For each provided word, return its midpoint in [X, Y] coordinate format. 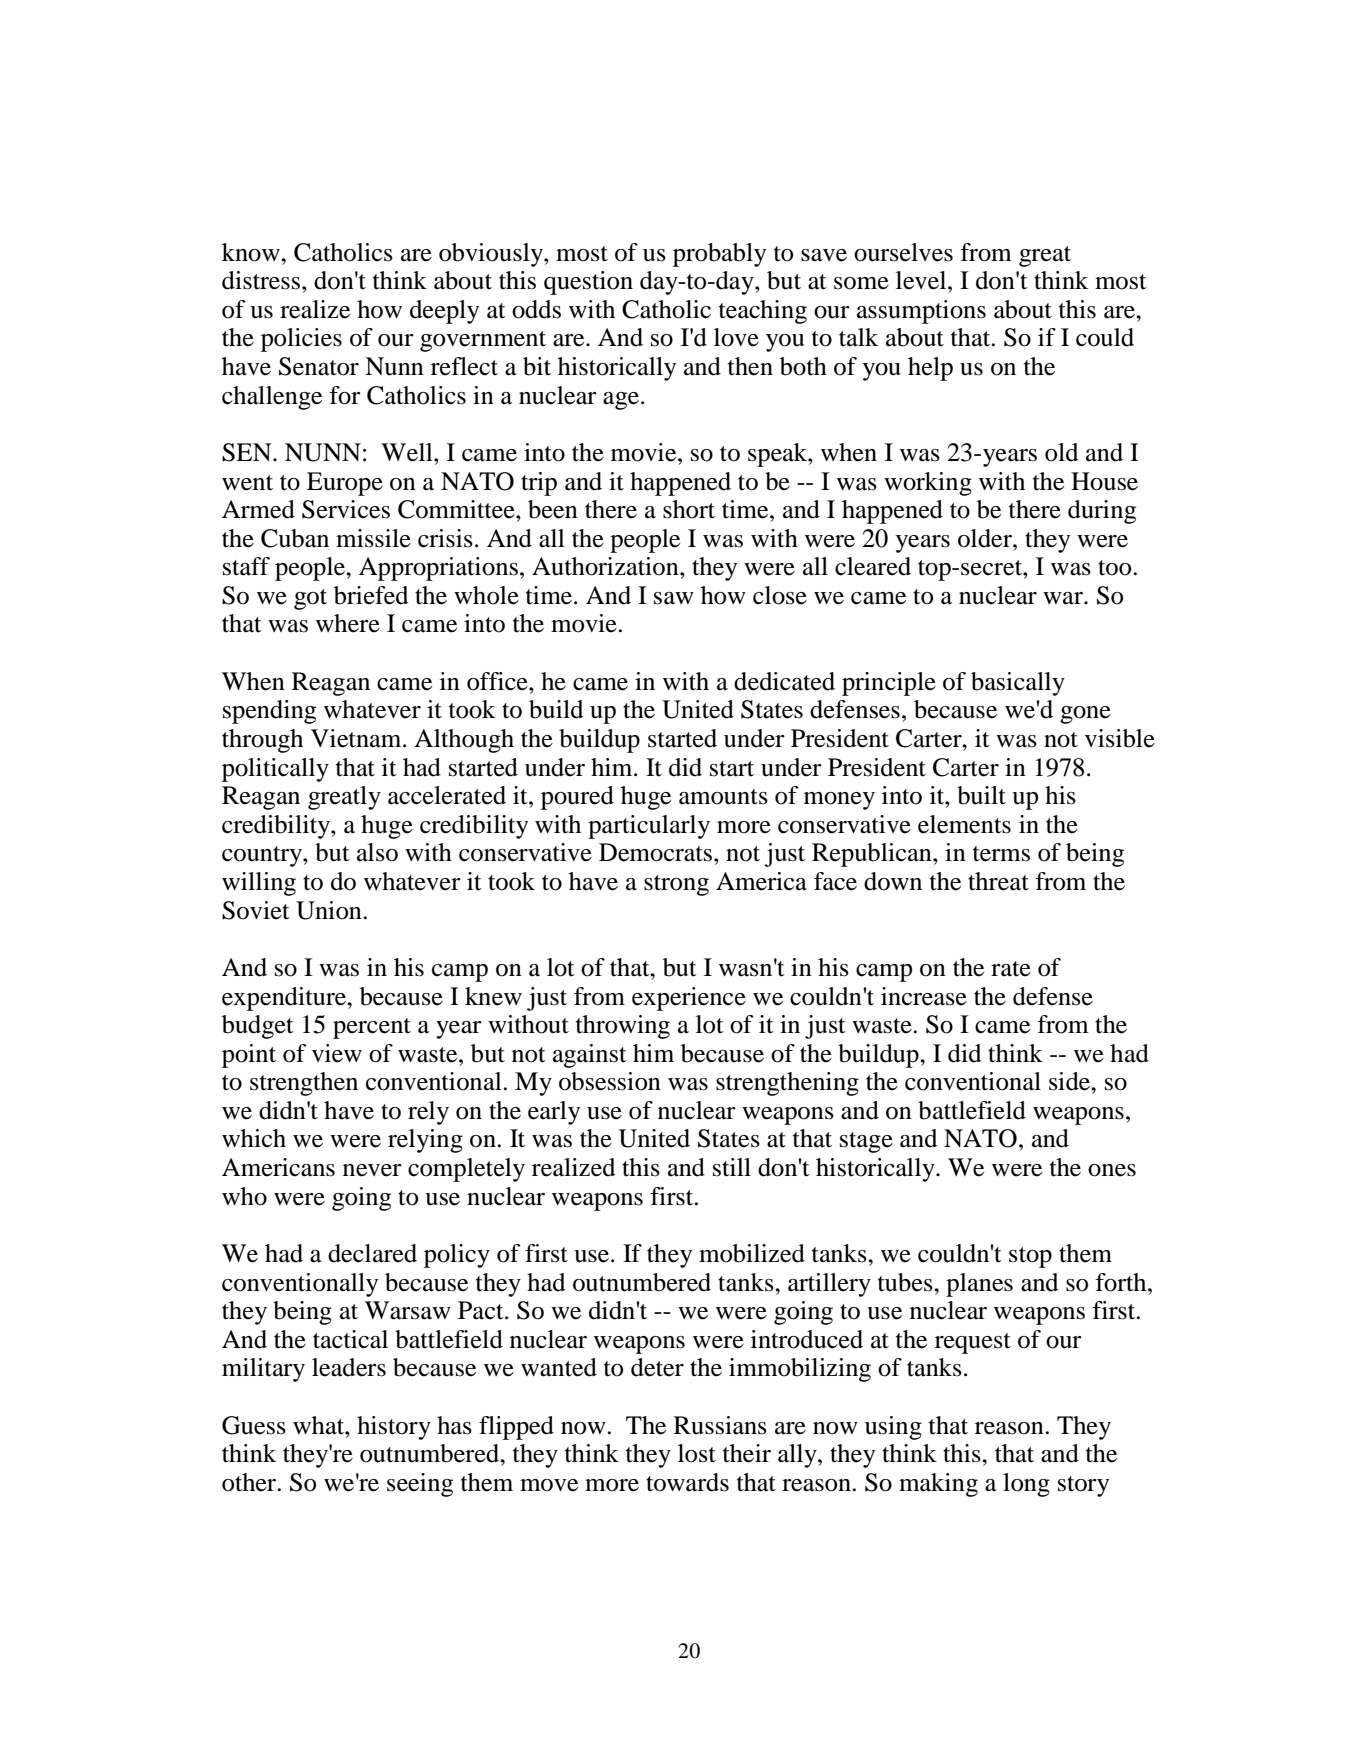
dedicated [784, 681]
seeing [420, 1485]
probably [719, 255]
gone [1085, 715]
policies [301, 340]
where [348, 623]
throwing [623, 1027]
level [922, 280]
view [337, 1053]
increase [924, 996]
